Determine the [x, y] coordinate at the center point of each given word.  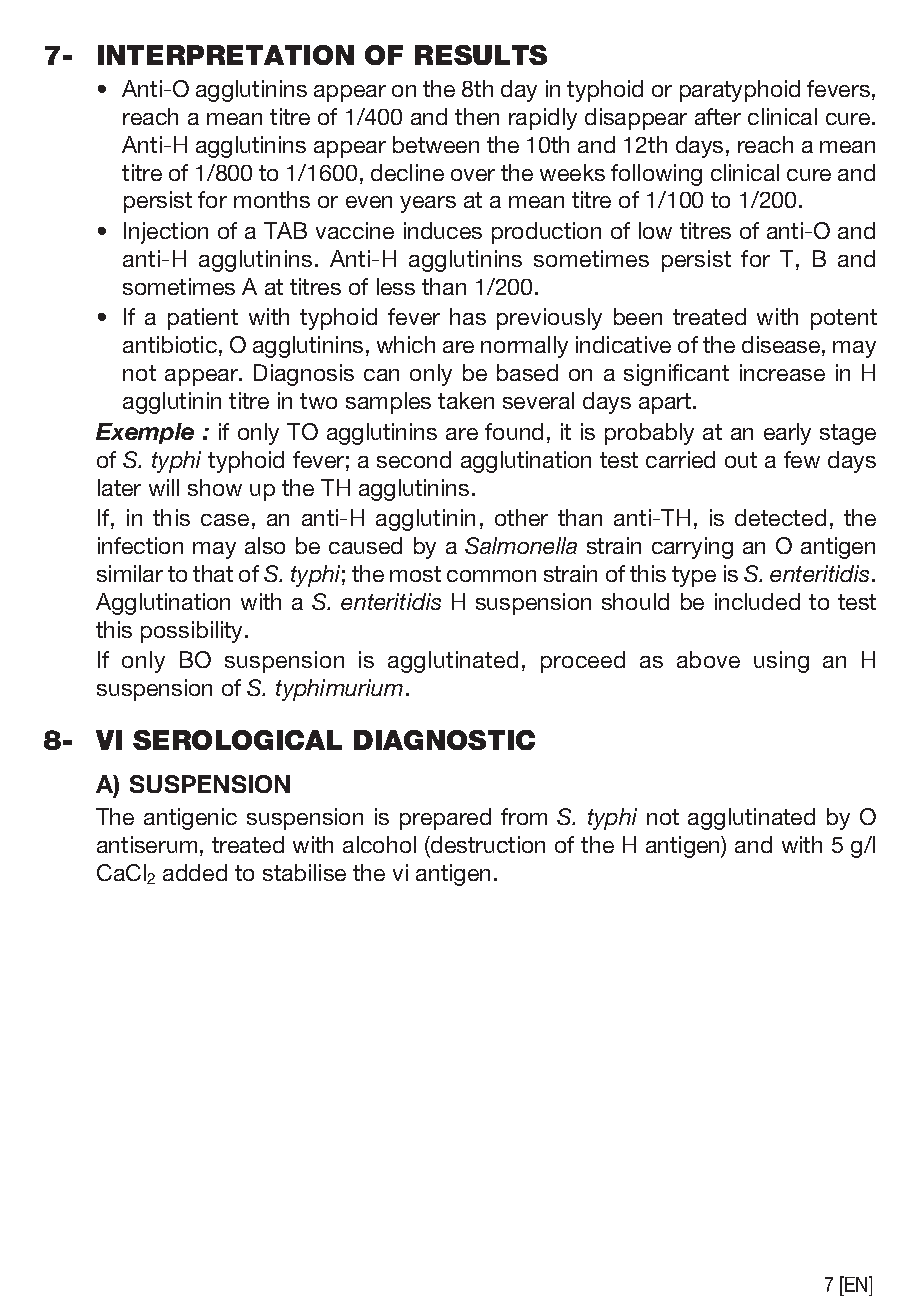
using [781, 662]
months [272, 199]
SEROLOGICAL [237, 740]
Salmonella [521, 545]
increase [782, 372]
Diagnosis [304, 375]
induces [443, 230]
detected [780, 517]
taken [466, 400]
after [718, 116]
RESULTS [481, 55]
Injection [166, 233]
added [195, 872]
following [656, 175]
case [225, 520]
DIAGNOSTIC [444, 740]
